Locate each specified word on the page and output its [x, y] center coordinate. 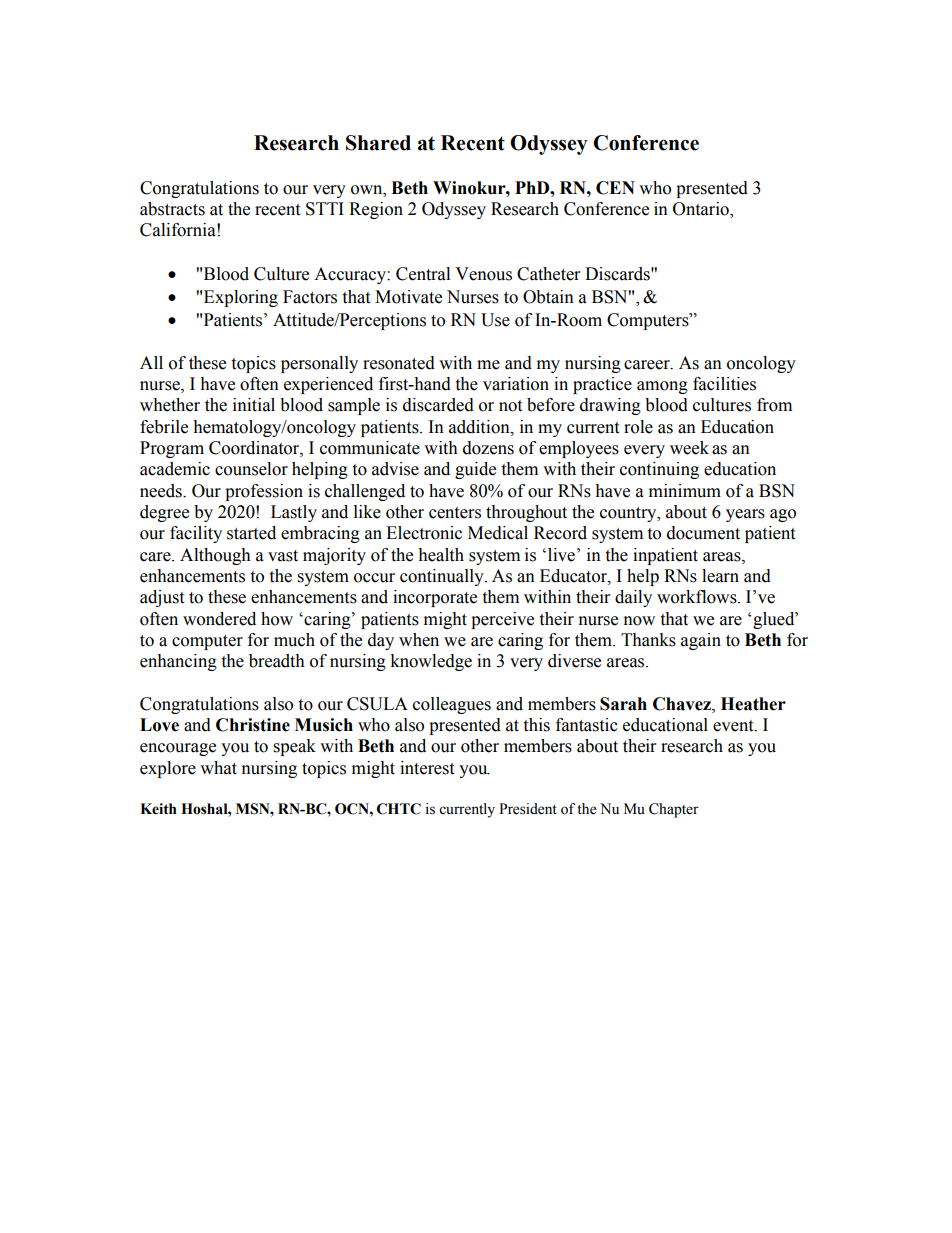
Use [495, 320]
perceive [502, 620]
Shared [378, 143]
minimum [685, 491]
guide [475, 470]
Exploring [241, 298]
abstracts [172, 209]
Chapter [674, 810]
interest [427, 768]
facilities [724, 384]
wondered [219, 619]
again [701, 641]
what [218, 768]
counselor [251, 469]
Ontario [702, 210]
